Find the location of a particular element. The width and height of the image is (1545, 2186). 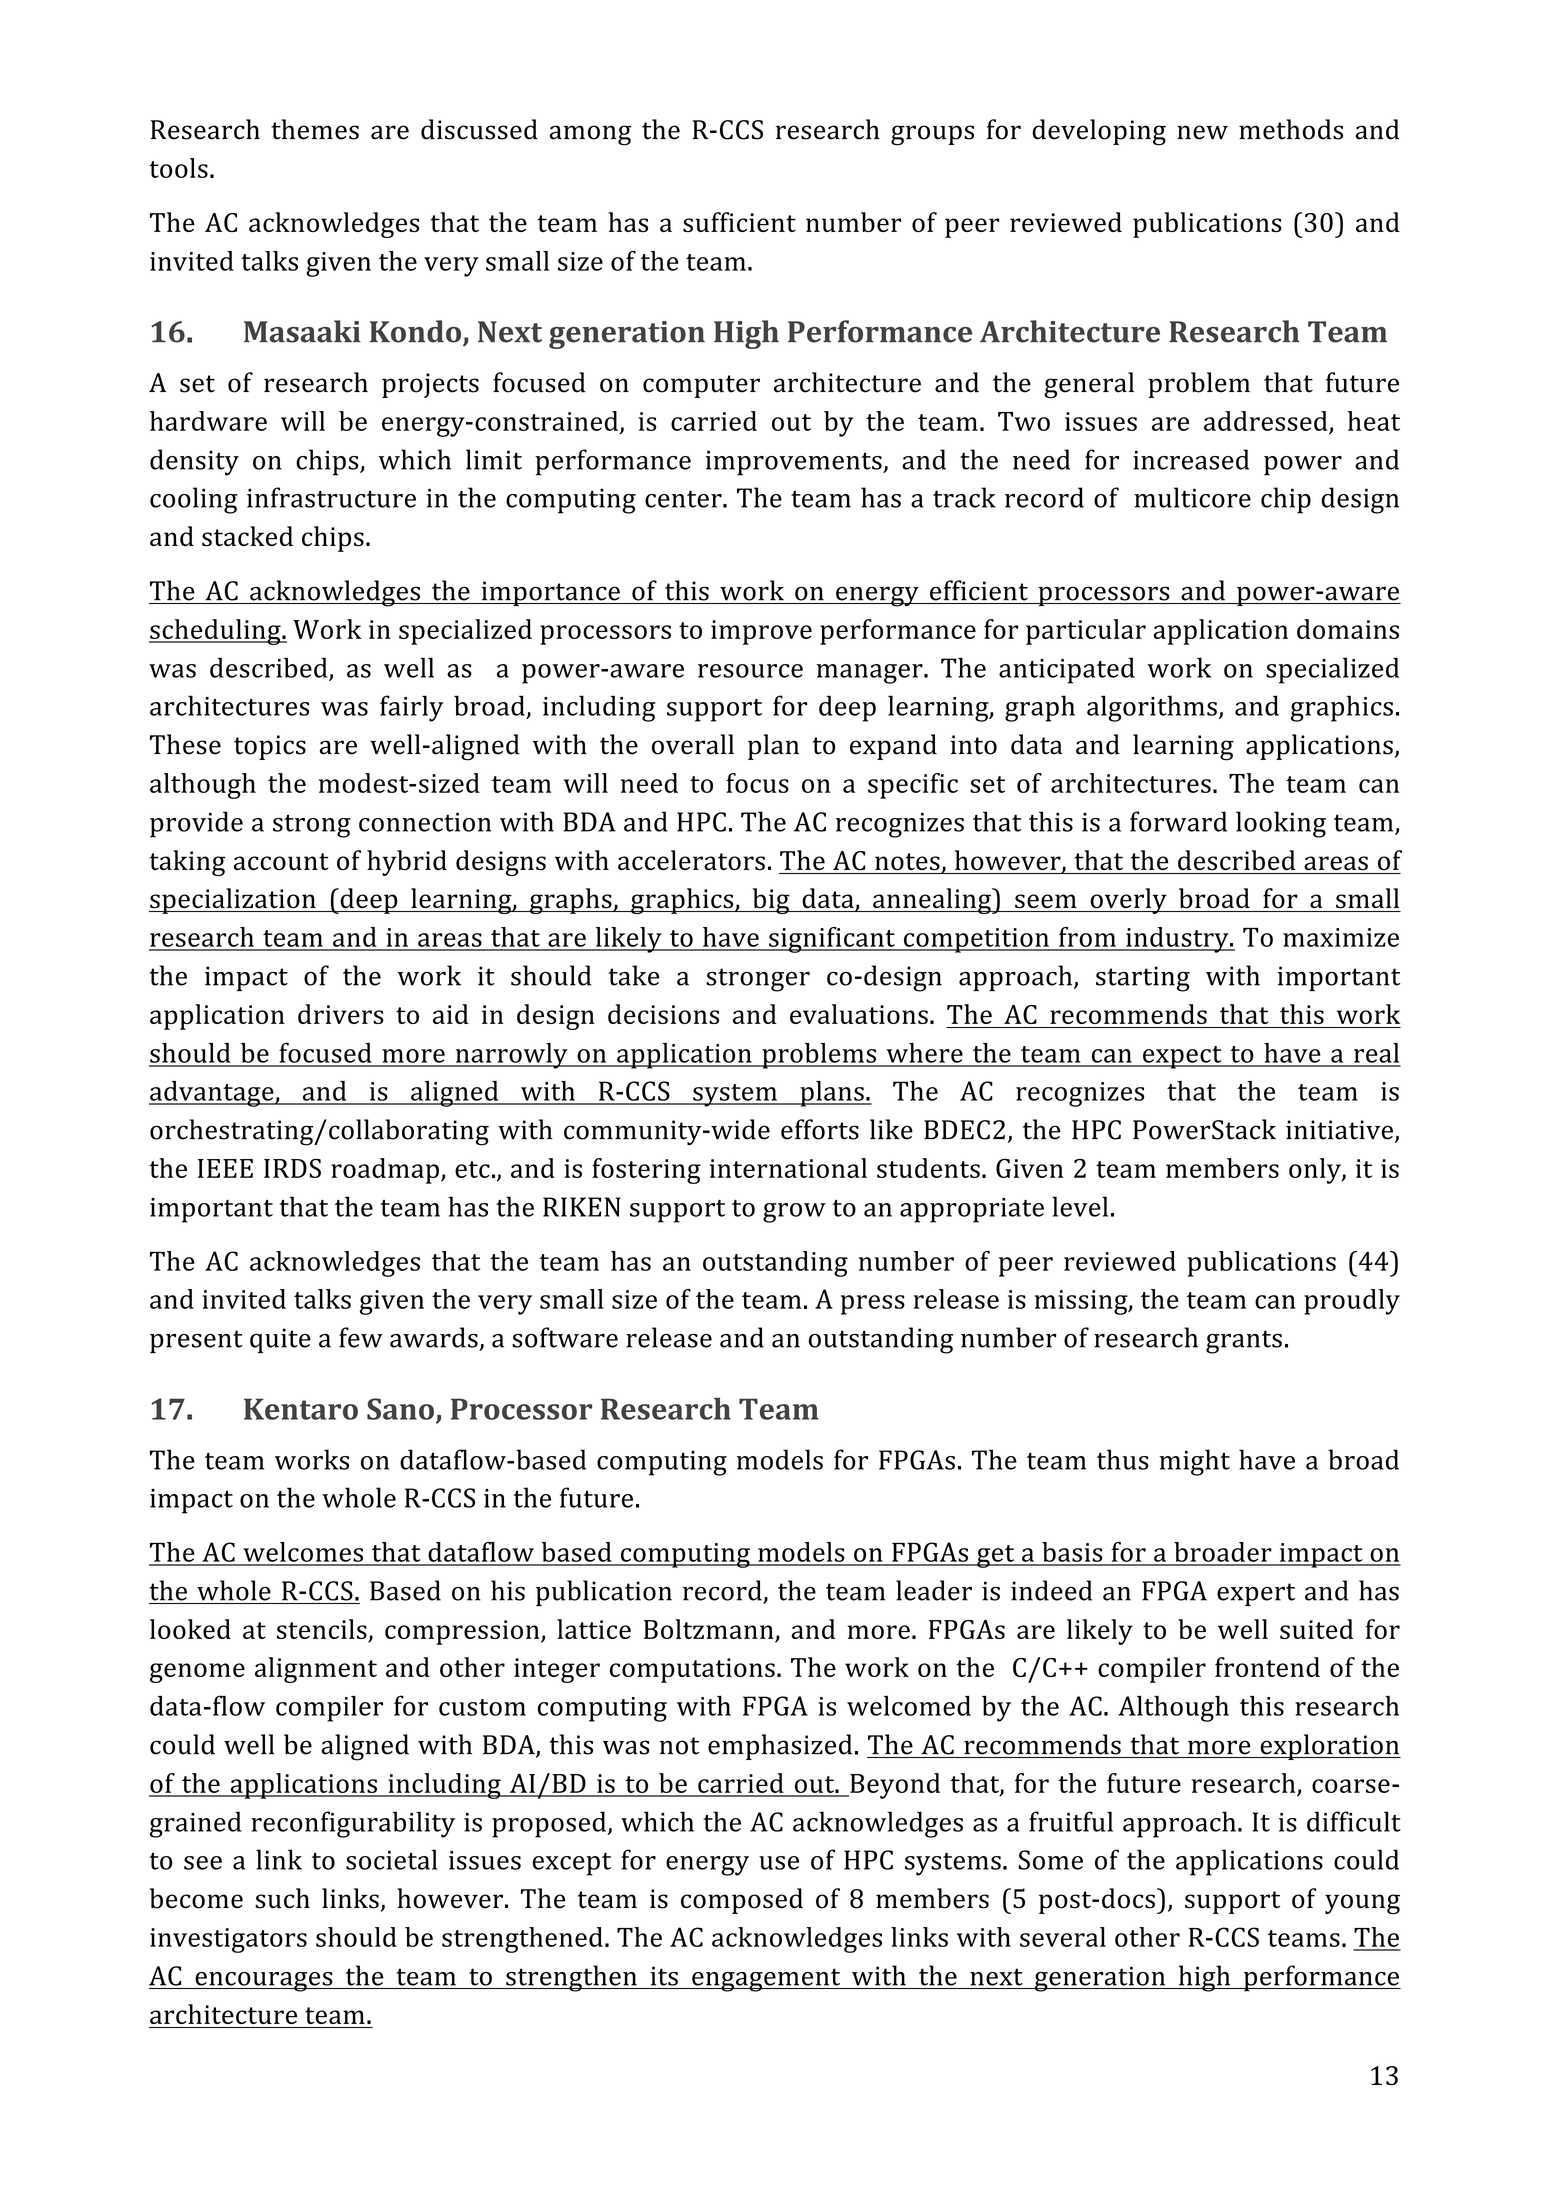

few is located at coordinates (361, 1337).
